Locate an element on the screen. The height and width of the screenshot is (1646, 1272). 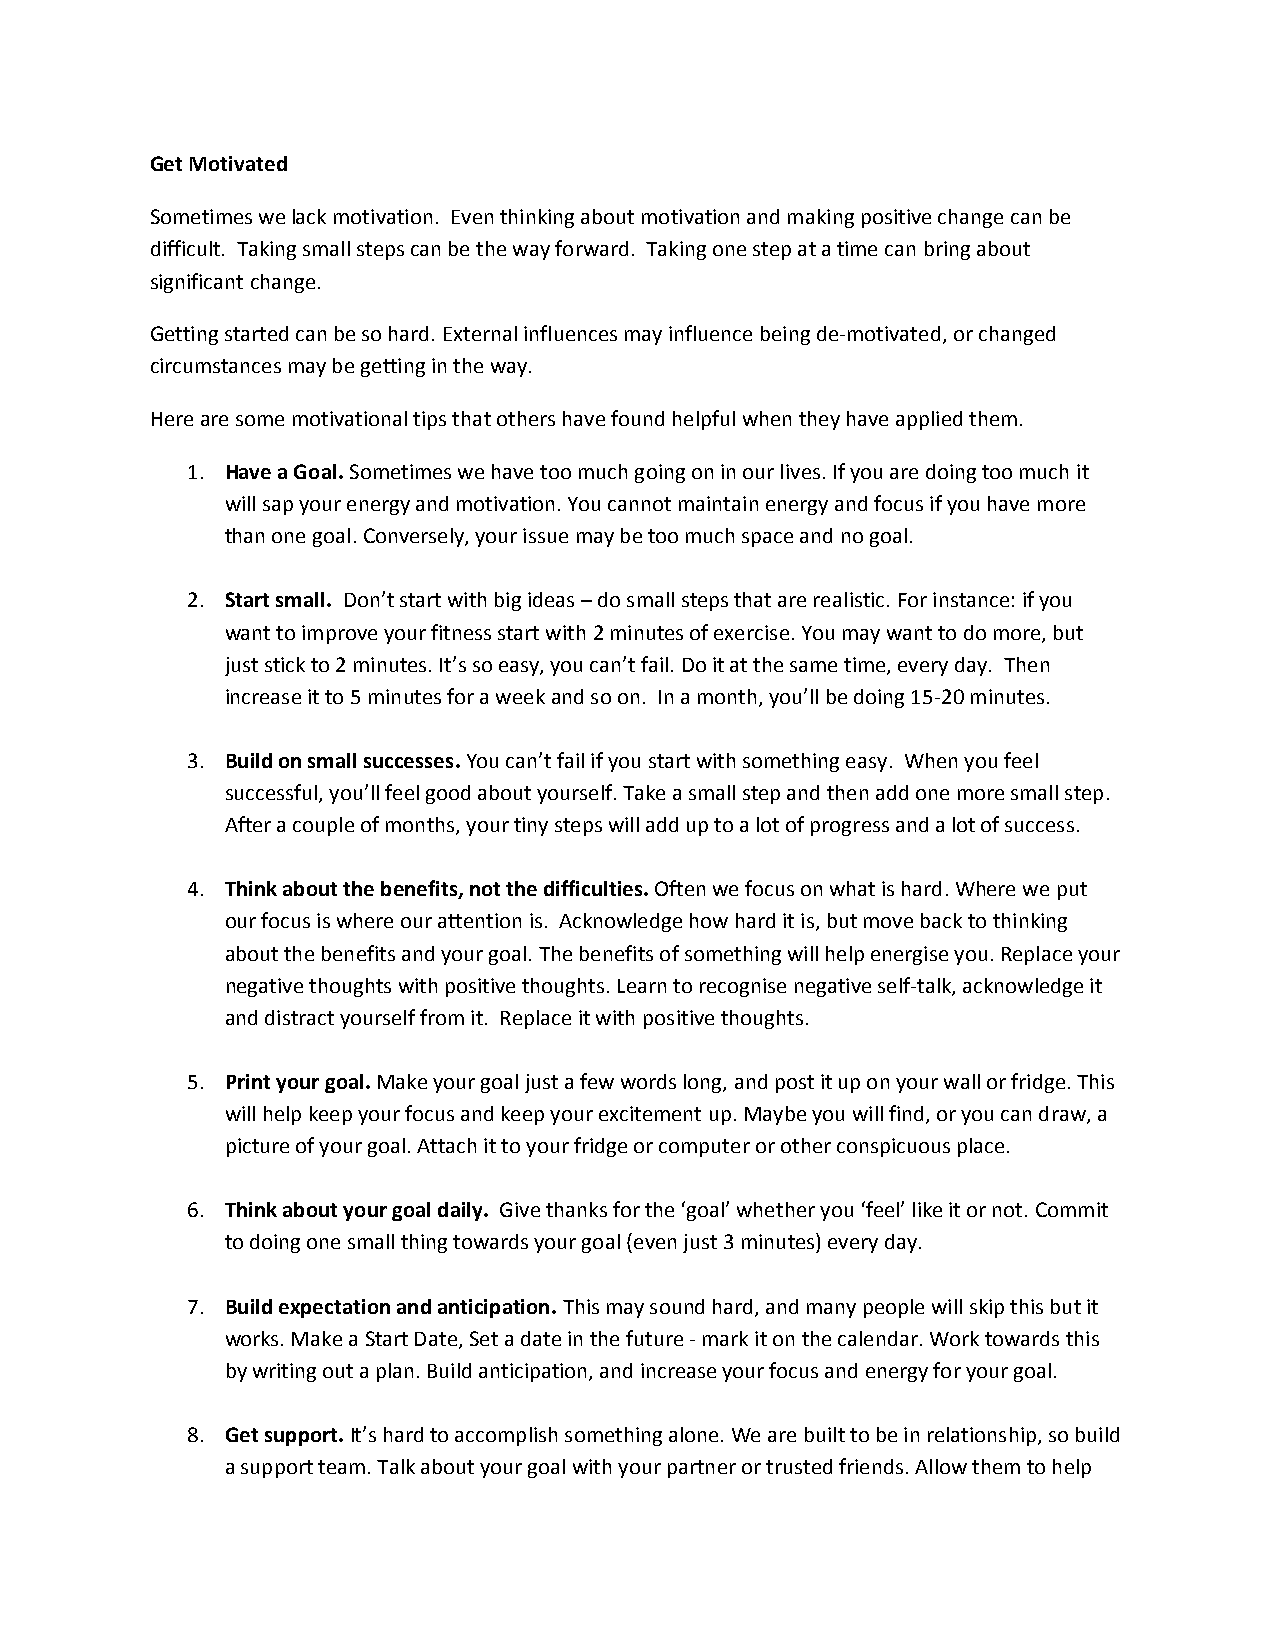
distract is located at coordinates (299, 1017).
